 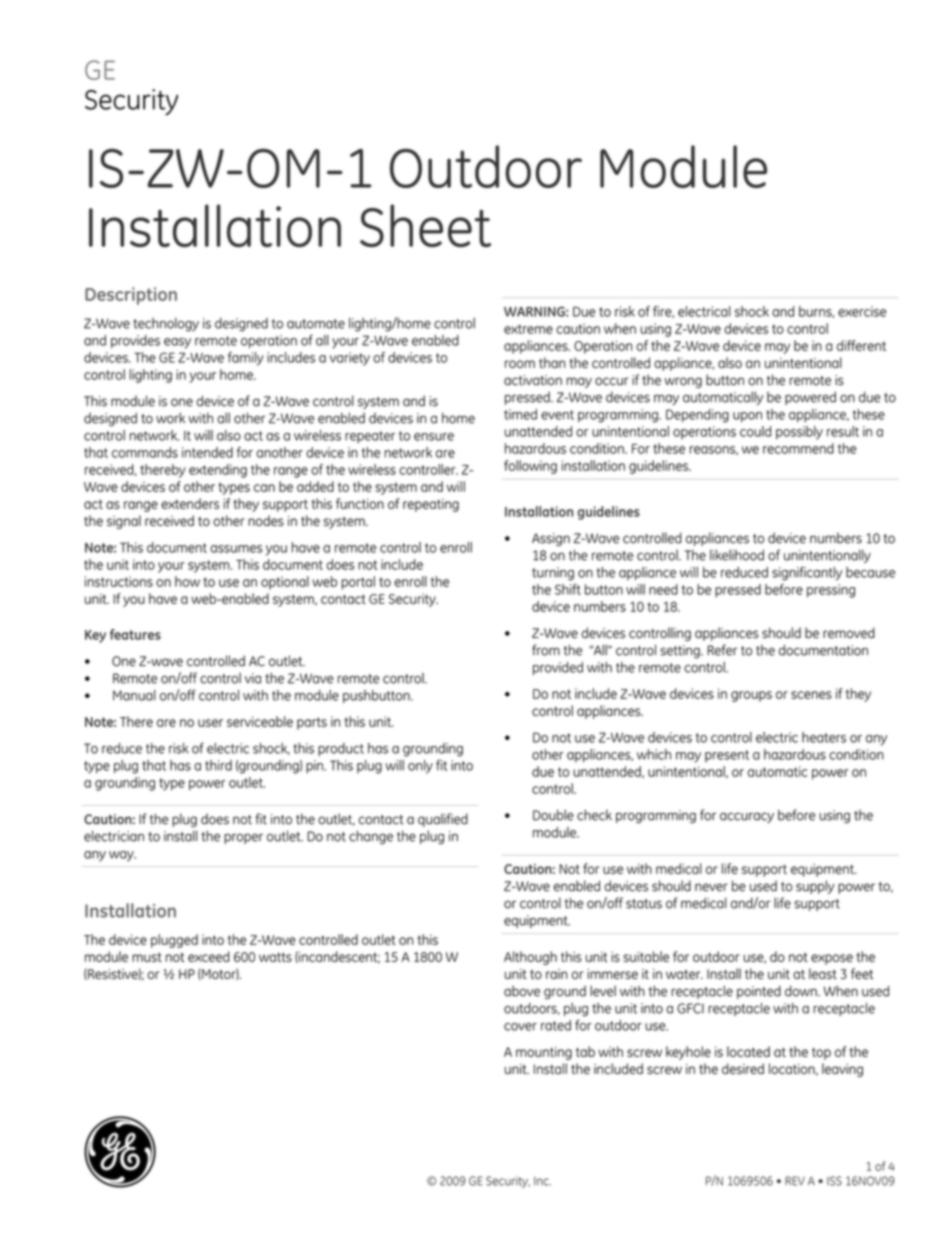 I want to click on supply, so click(x=815, y=887).
